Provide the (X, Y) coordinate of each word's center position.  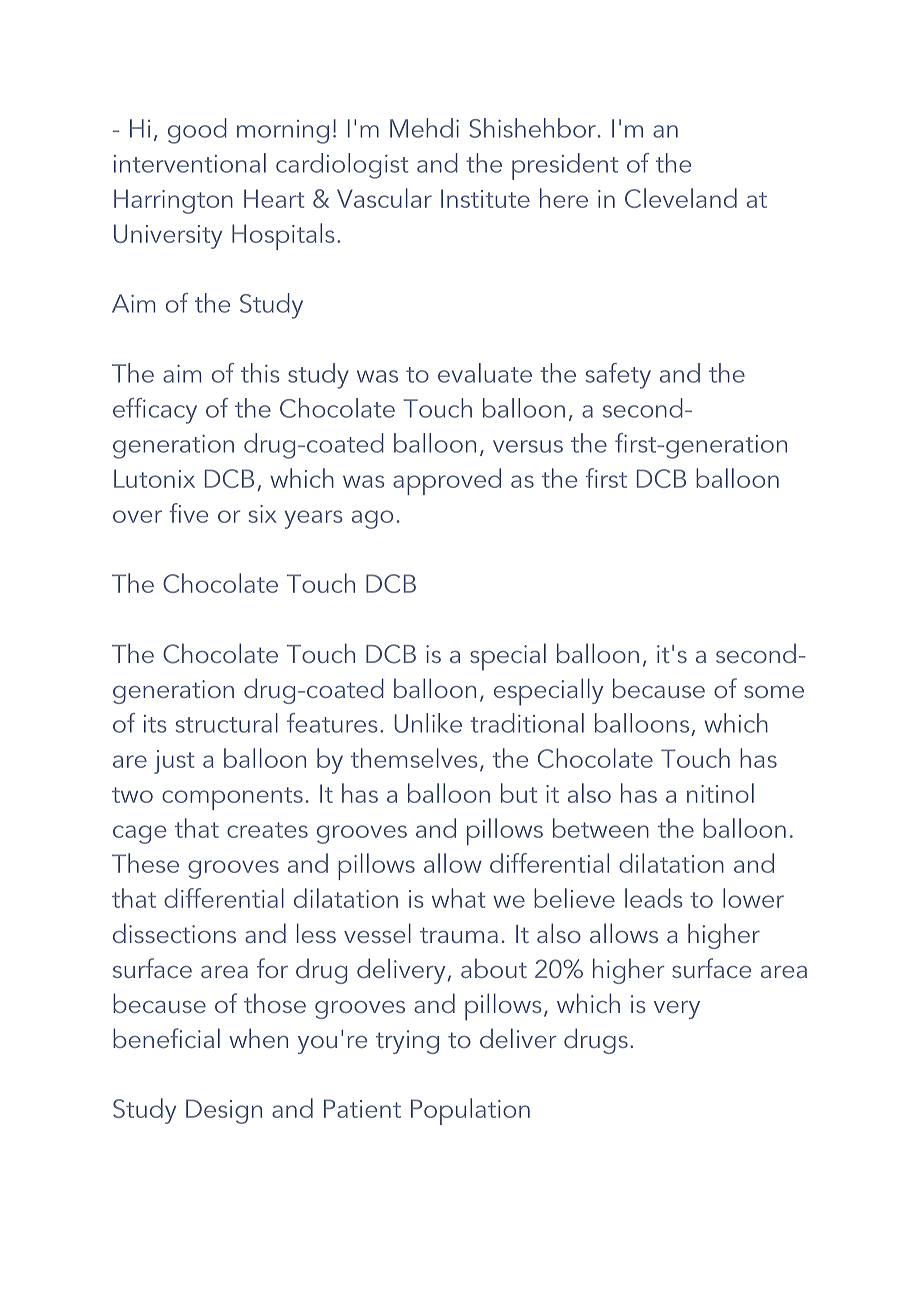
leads (654, 898)
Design (224, 1111)
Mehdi (424, 128)
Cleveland (681, 198)
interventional (190, 163)
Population (470, 1111)
